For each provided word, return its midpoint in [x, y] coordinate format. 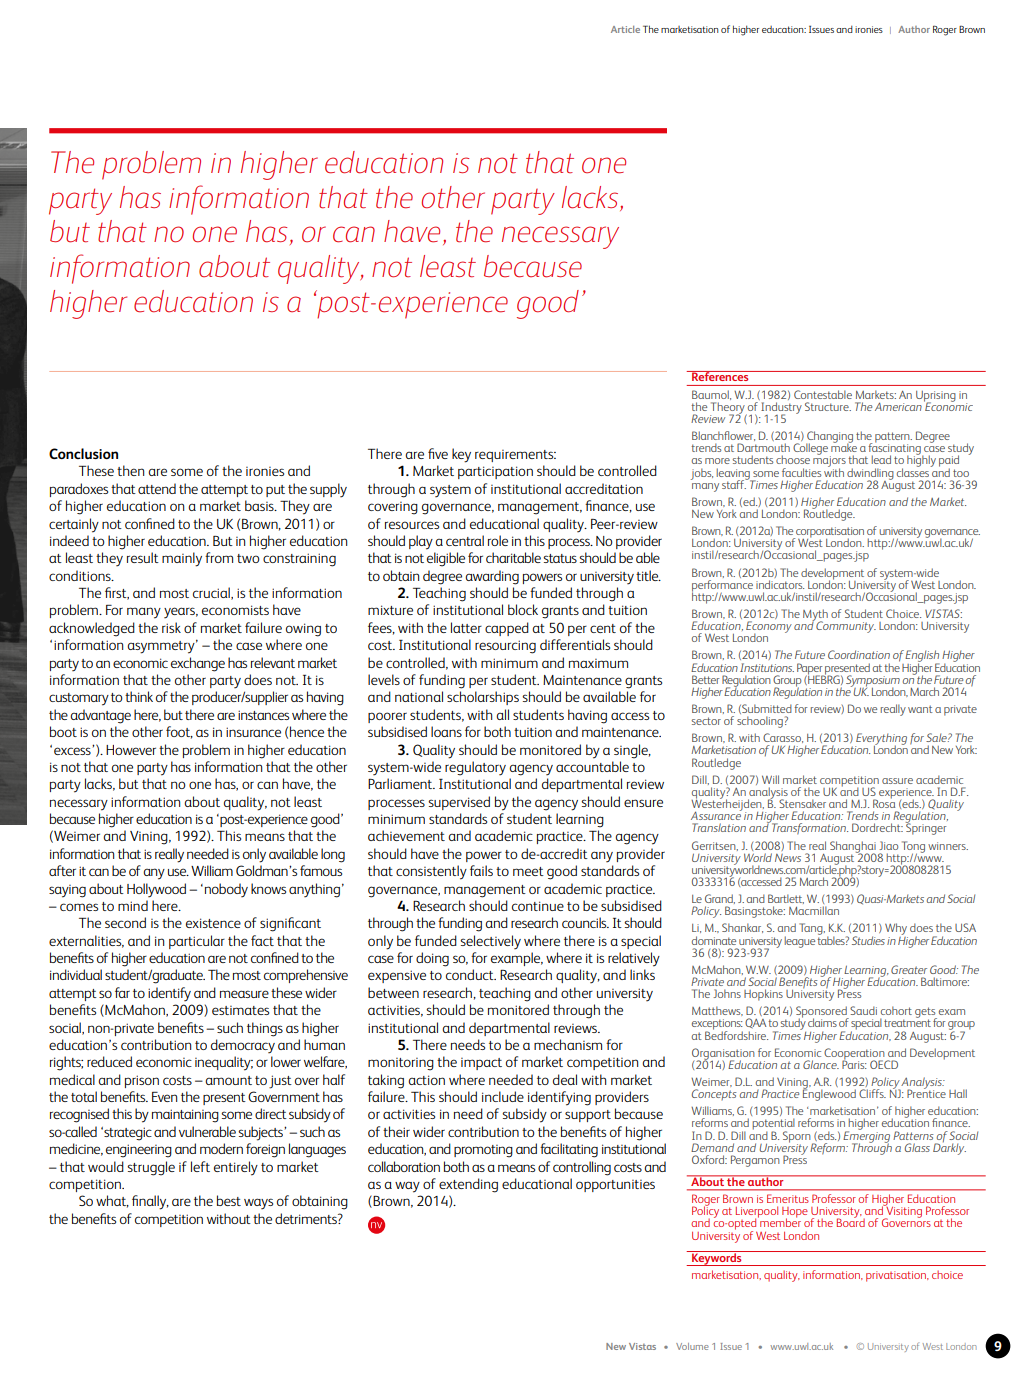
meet [528, 871]
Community [846, 627]
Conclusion [83, 453]
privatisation [897, 1276]
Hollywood [156, 890]
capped [507, 629]
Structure [828, 406]
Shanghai [853, 848]
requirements [515, 456]
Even [164, 1097]
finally [150, 1202]
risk [171, 627]
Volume [692, 1346]
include [503, 1096]
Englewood [829, 1094]
